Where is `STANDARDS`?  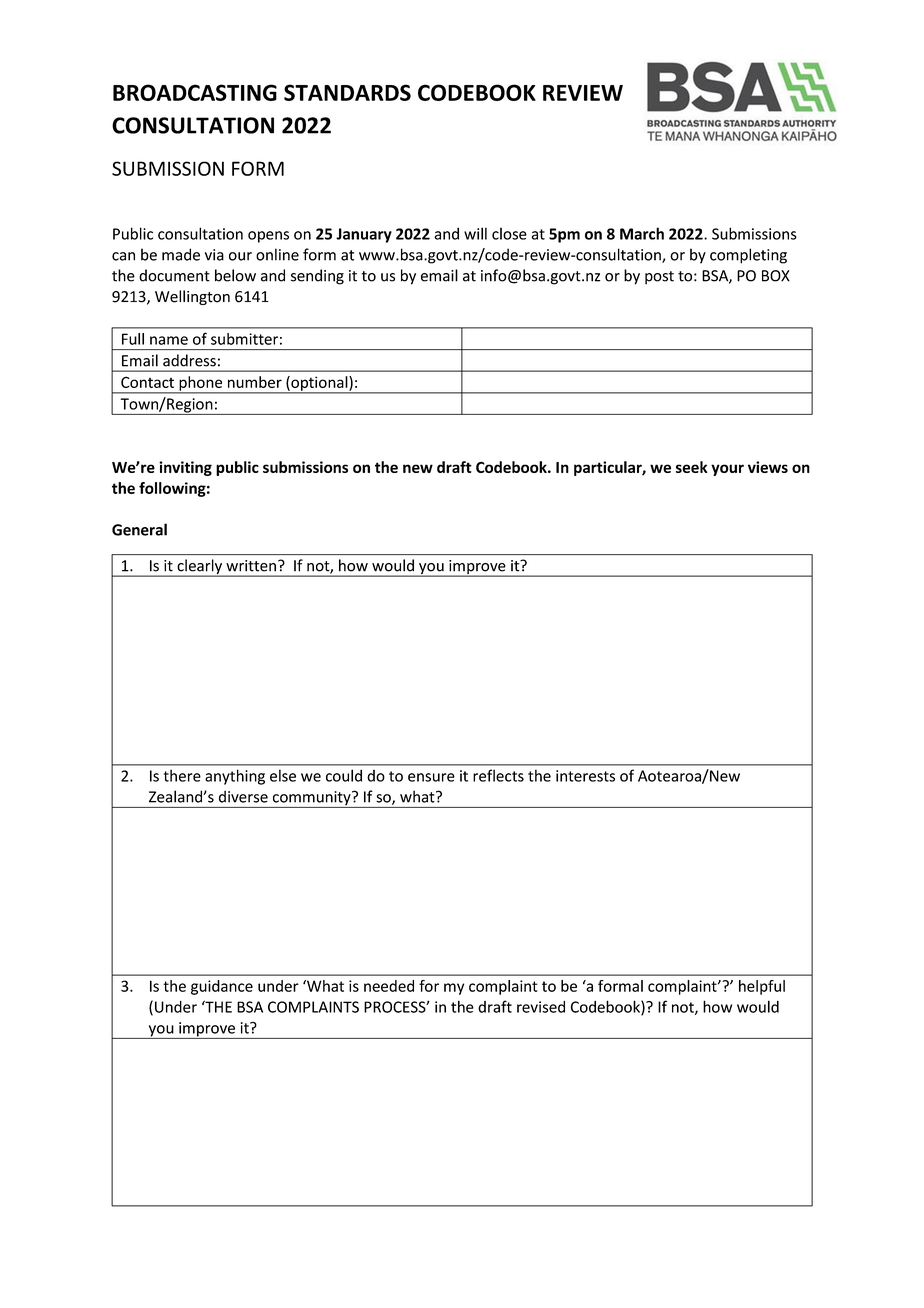 STANDARDS is located at coordinates (347, 92).
